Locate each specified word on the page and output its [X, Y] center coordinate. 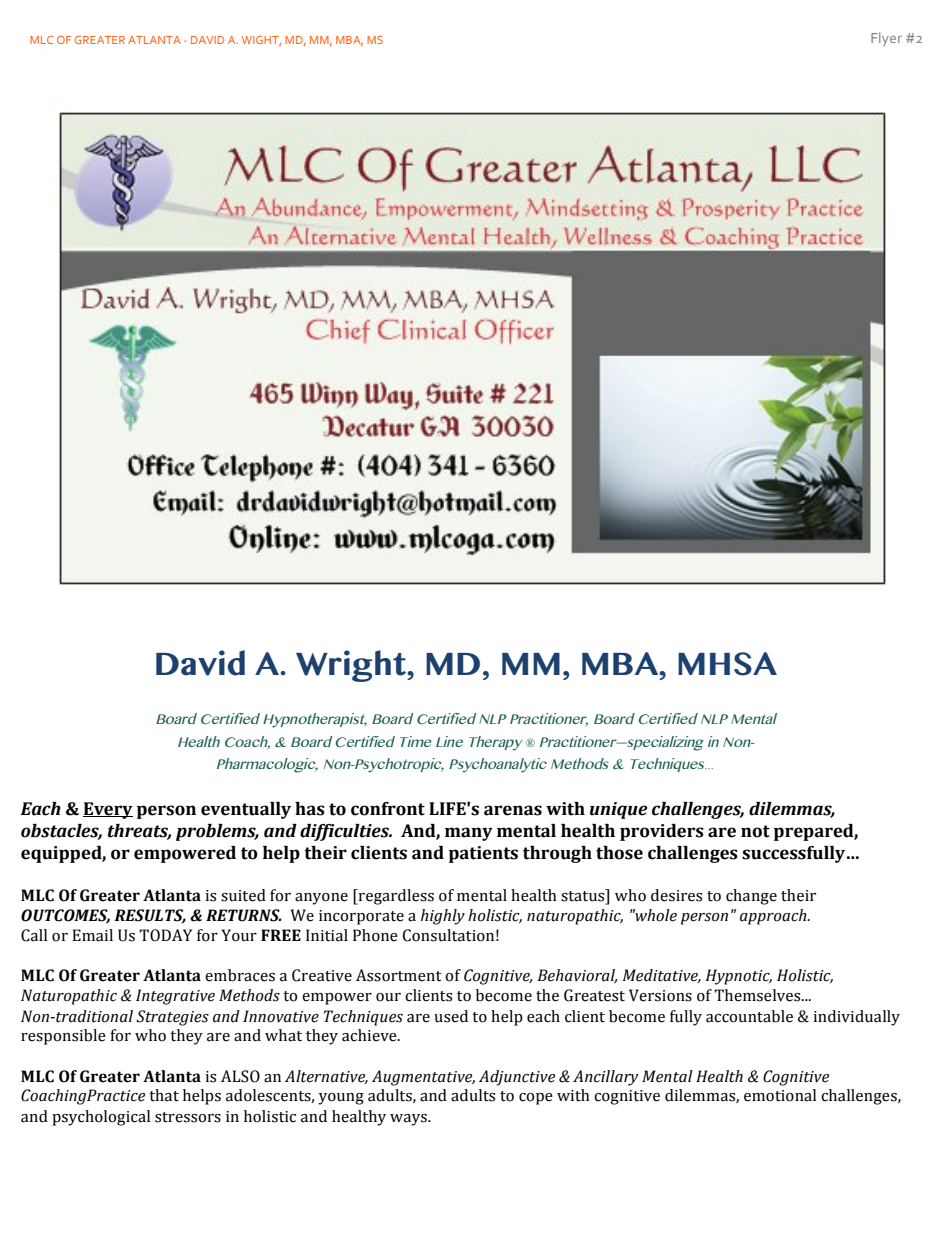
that [164, 1095]
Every [108, 810]
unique [619, 810]
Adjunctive [517, 1078]
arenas [513, 810]
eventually [246, 810]
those [619, 853]
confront [388, 809]
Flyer [886, 39]
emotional [780, 1095]
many [469, 834]
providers [662, 832]
